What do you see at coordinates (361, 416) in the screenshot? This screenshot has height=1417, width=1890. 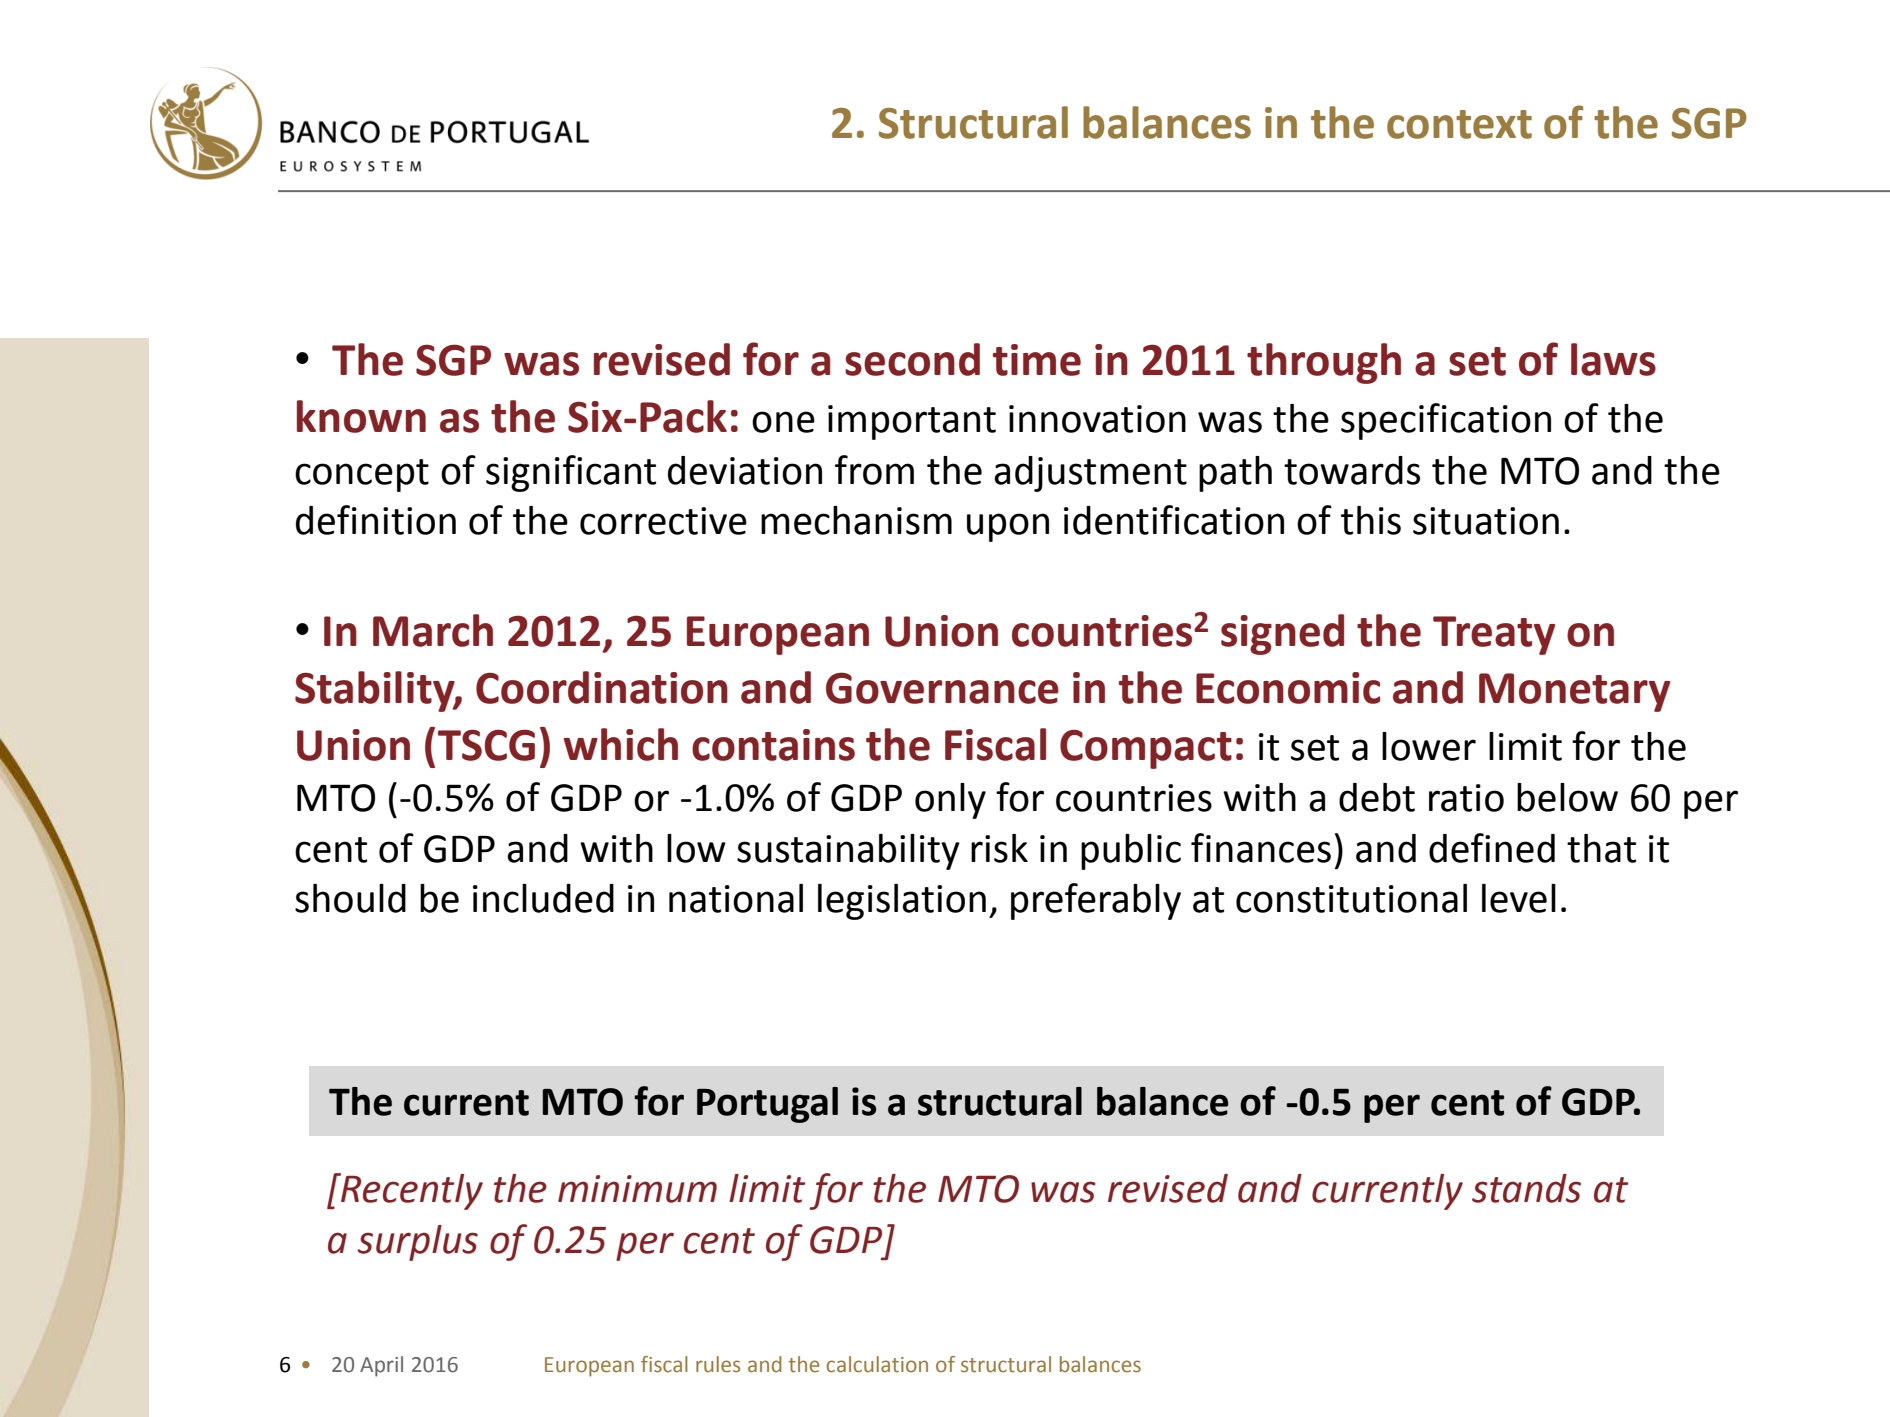 I see `known` at bounding box center [361, 416].
